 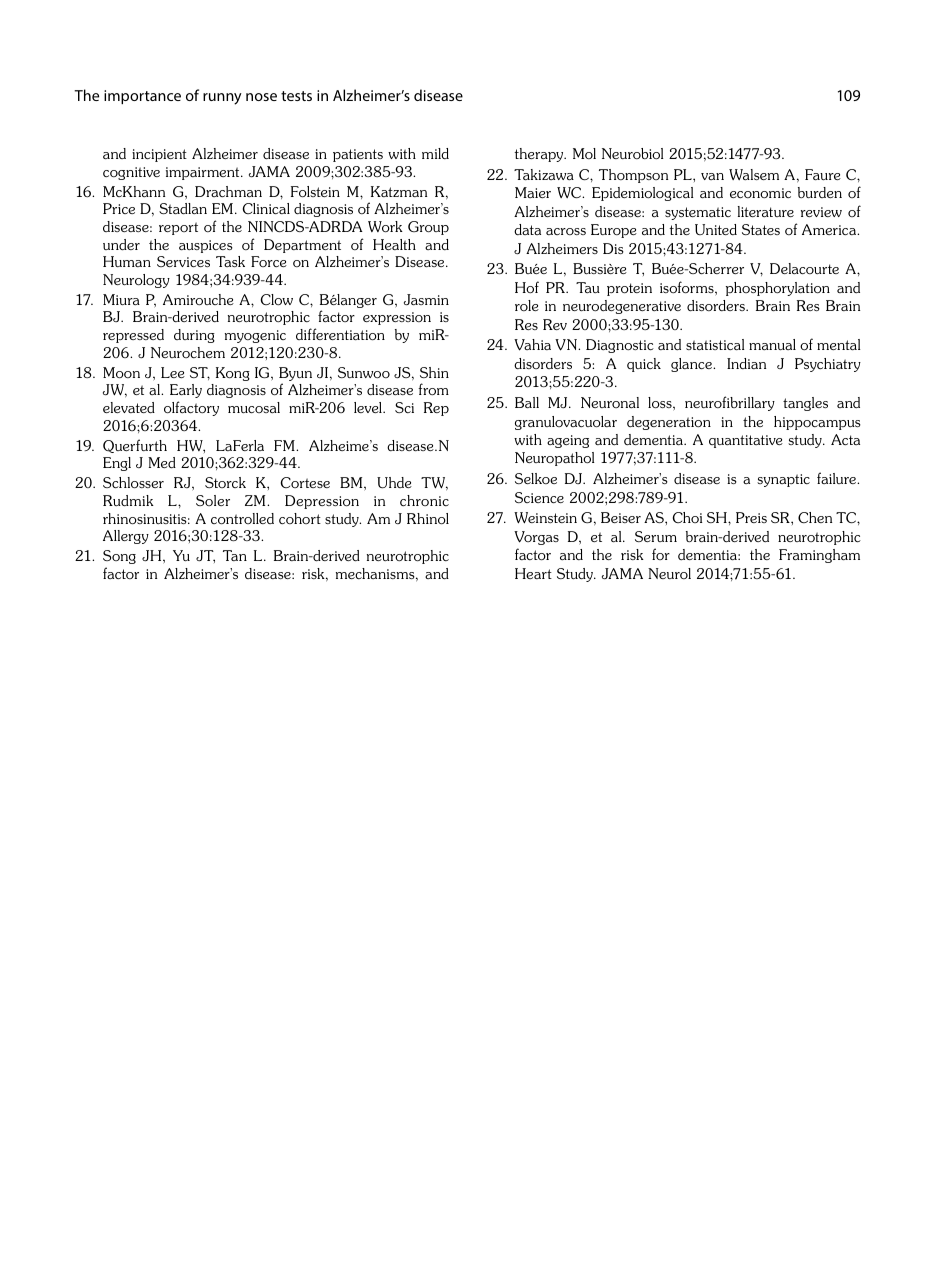 I want to click on Group, so click(x=428, y=228).
